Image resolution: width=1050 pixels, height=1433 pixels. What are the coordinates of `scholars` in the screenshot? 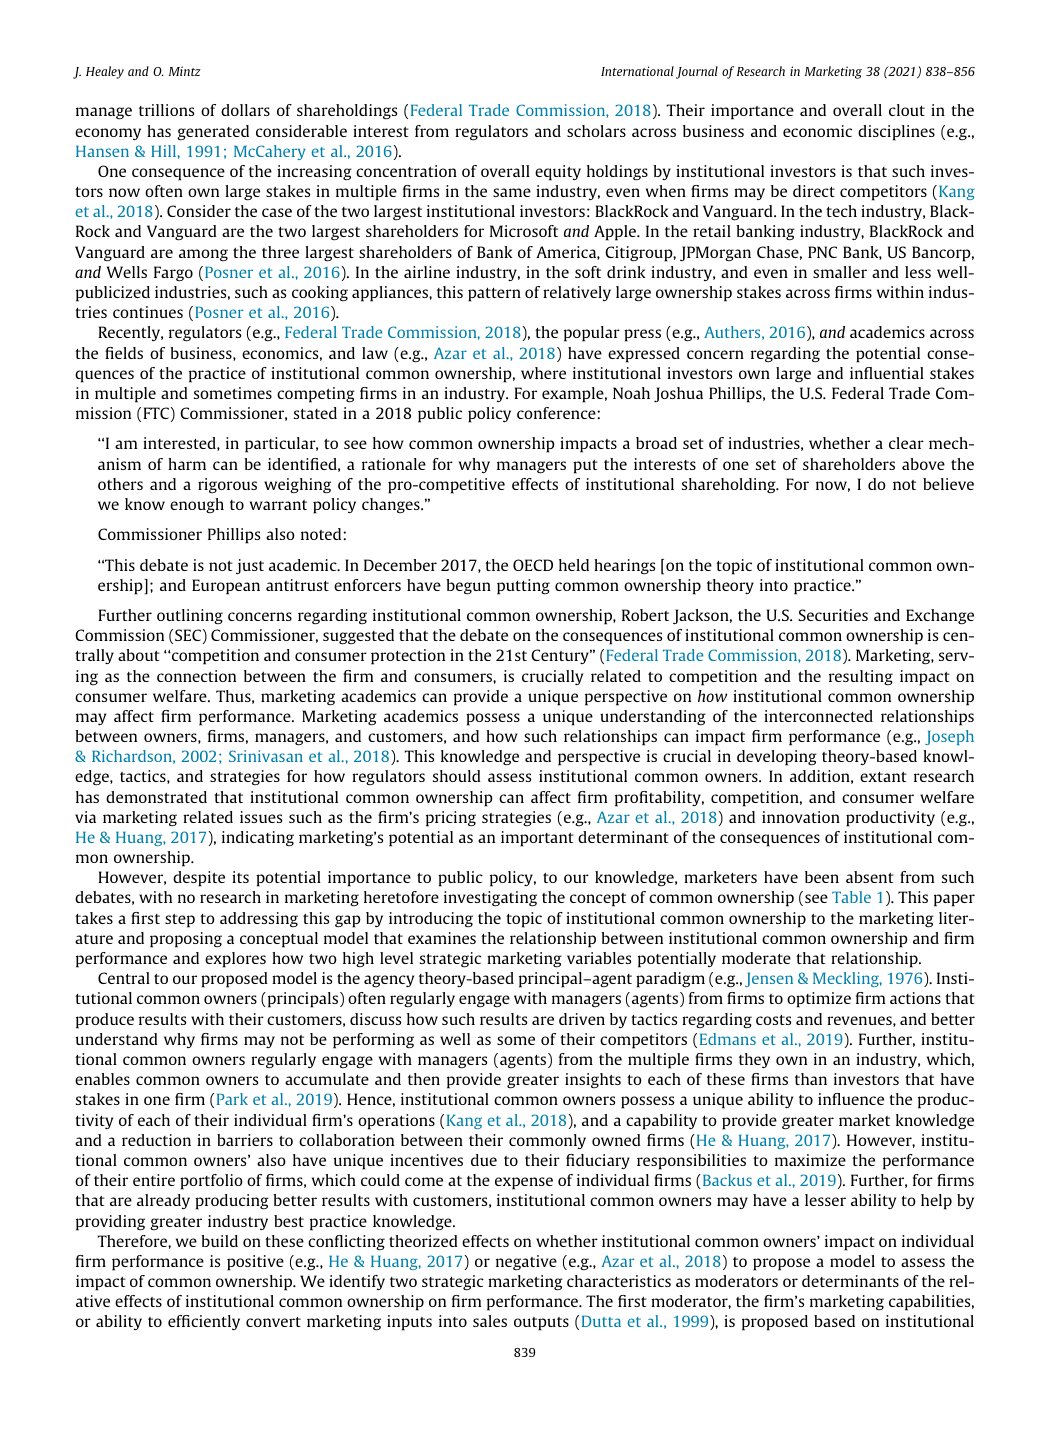 It's located at (596, 131).
